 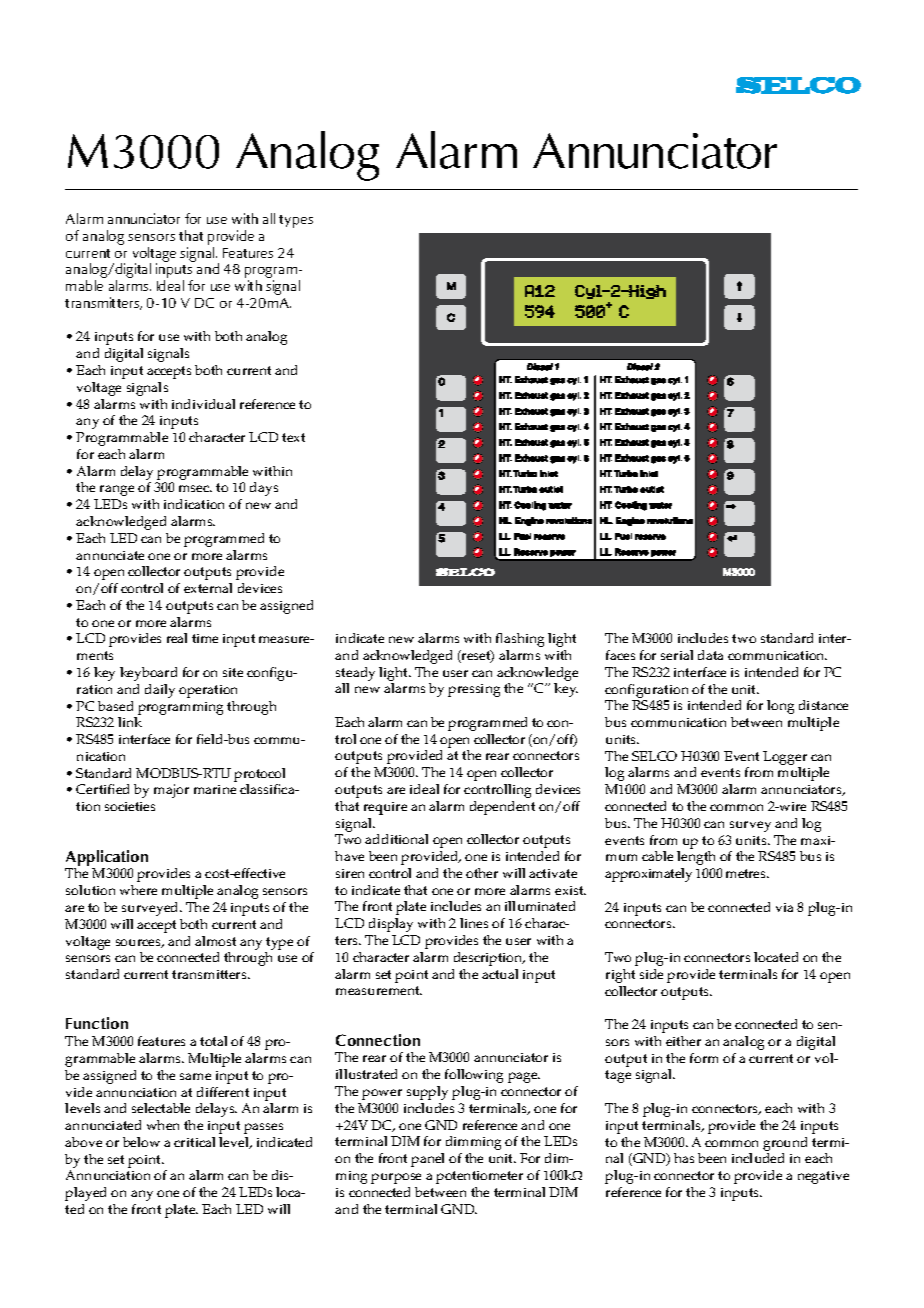 What do you see at coordinates (148, 674) in the screenshot?
I see `keyboard` at bounding box center [148, 674].
